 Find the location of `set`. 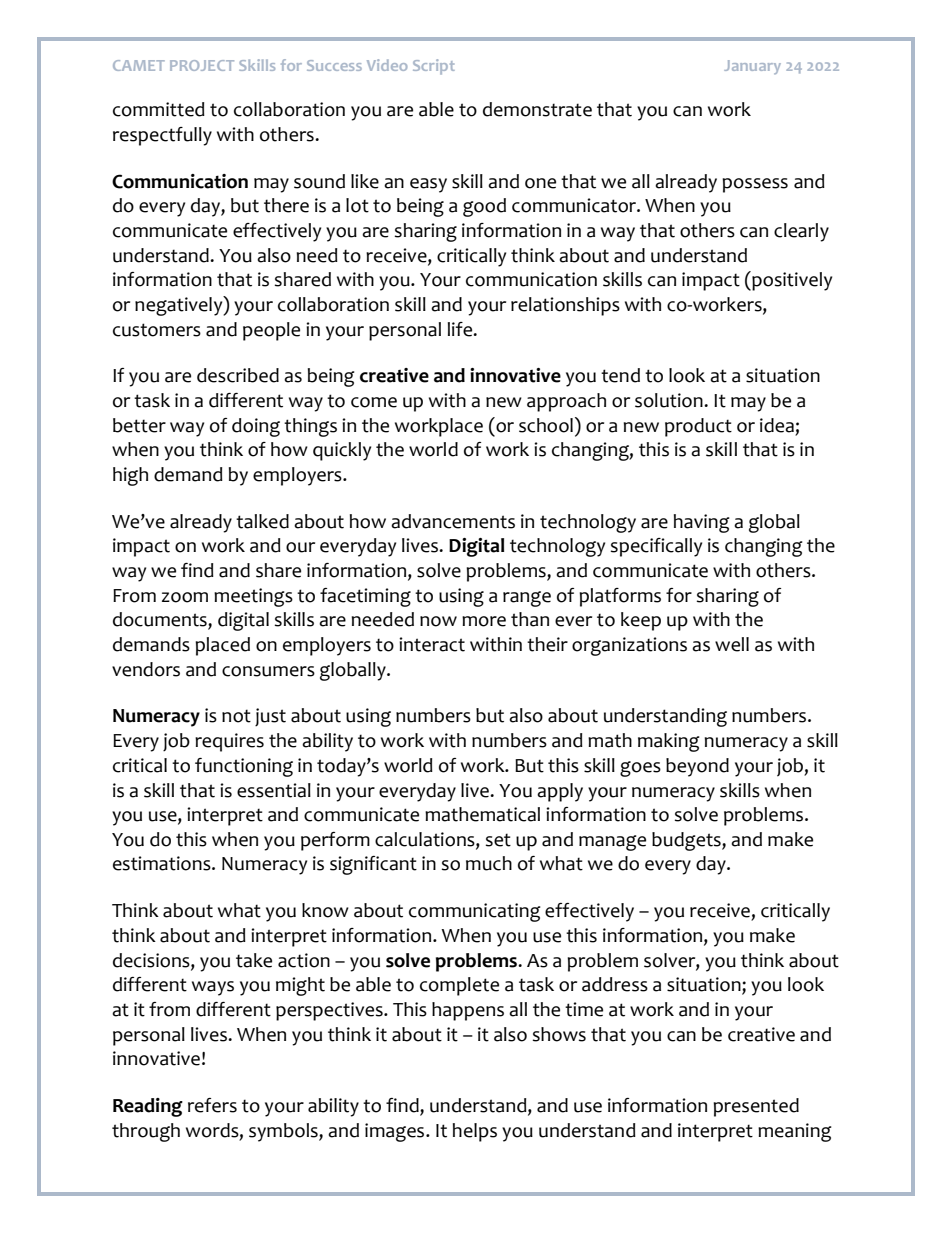

set is located at coordinates (498, 840).
